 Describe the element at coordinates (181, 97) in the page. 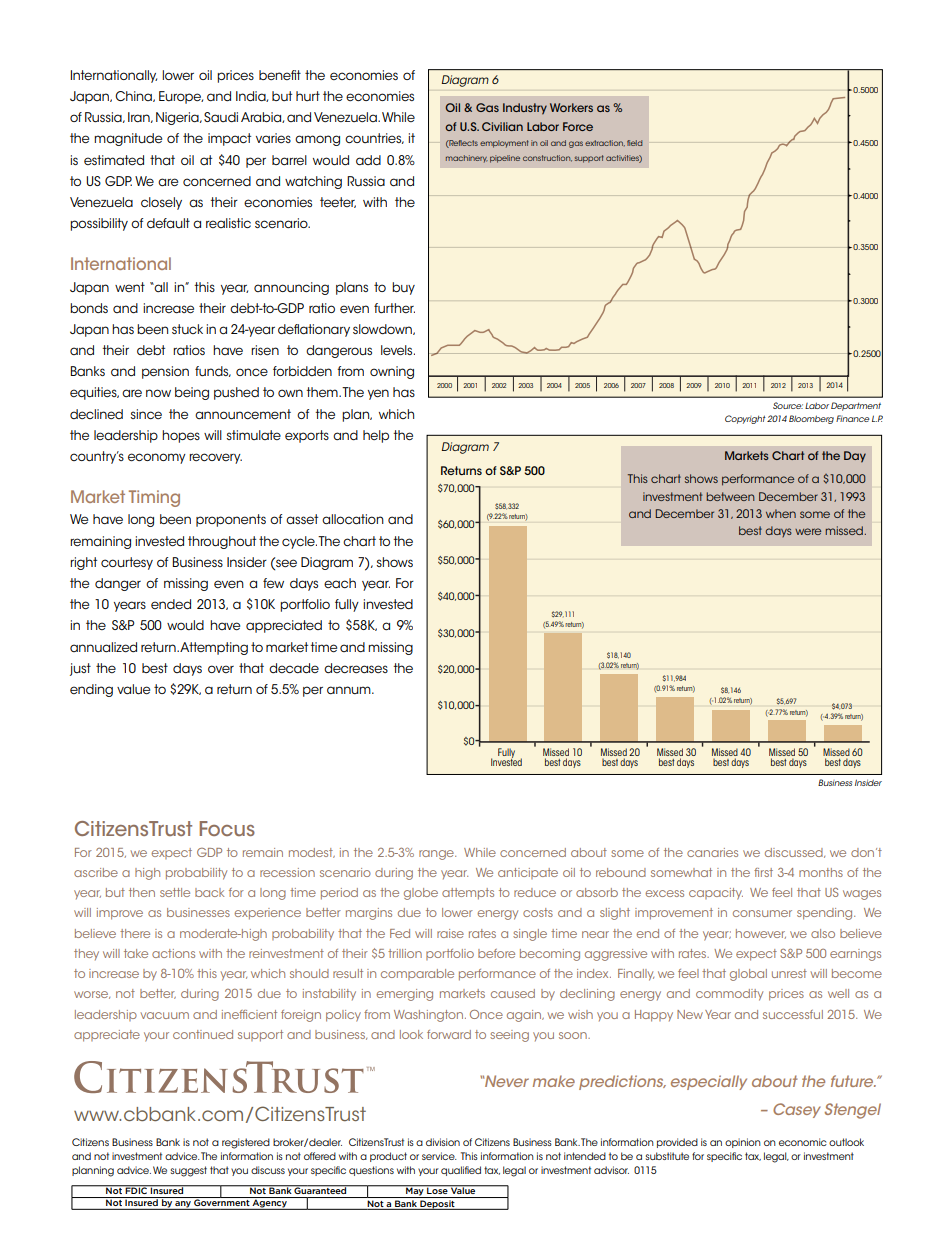

I see `Europe` at that location.
